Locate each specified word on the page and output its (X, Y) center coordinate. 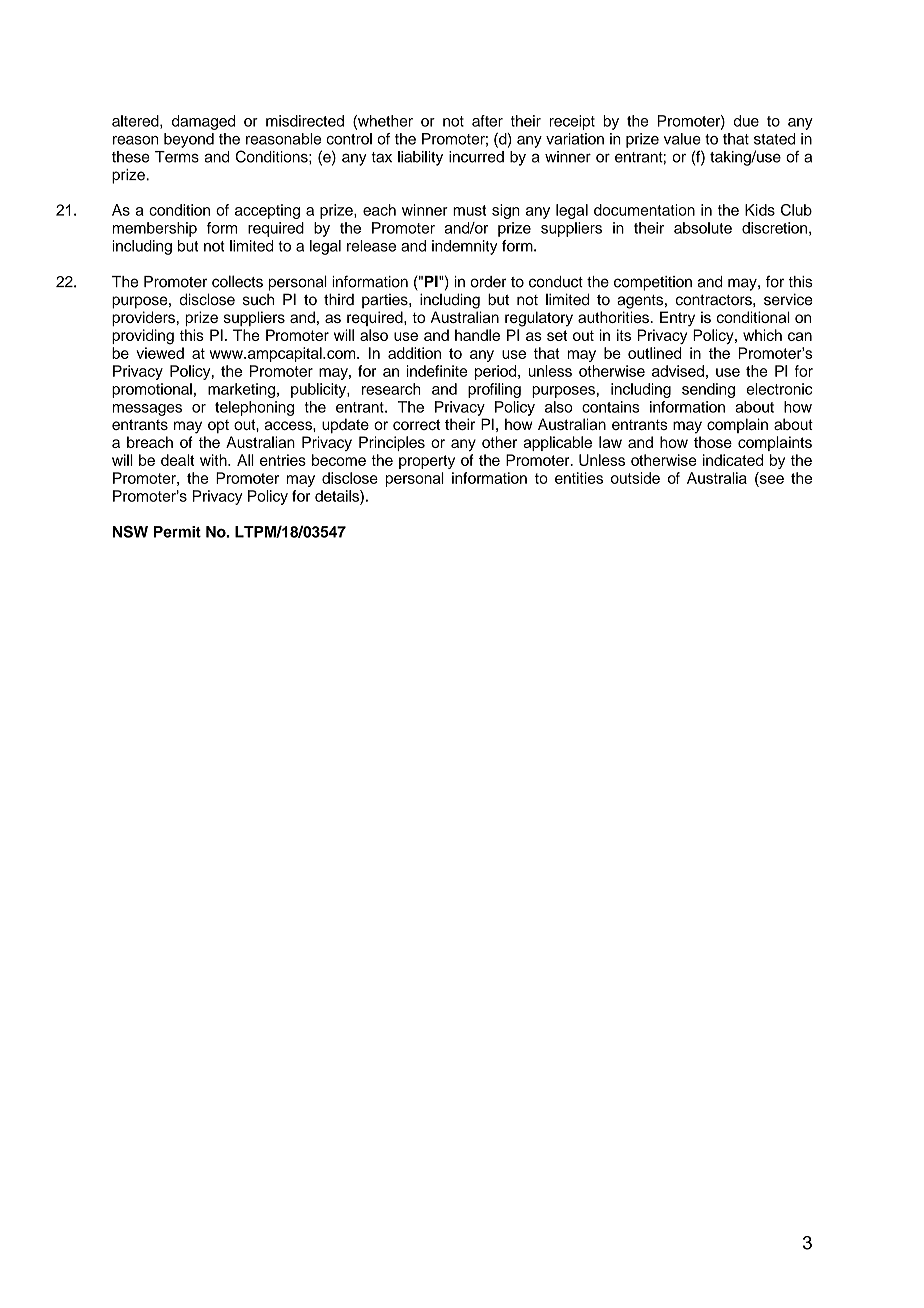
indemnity (465, 247)
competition (653, 283)
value (682, 139)
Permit (177, 532)
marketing (241, 390)
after (487, 121)
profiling (494, 390)
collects (237, 281)
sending (708, 390)
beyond (189, 140)
